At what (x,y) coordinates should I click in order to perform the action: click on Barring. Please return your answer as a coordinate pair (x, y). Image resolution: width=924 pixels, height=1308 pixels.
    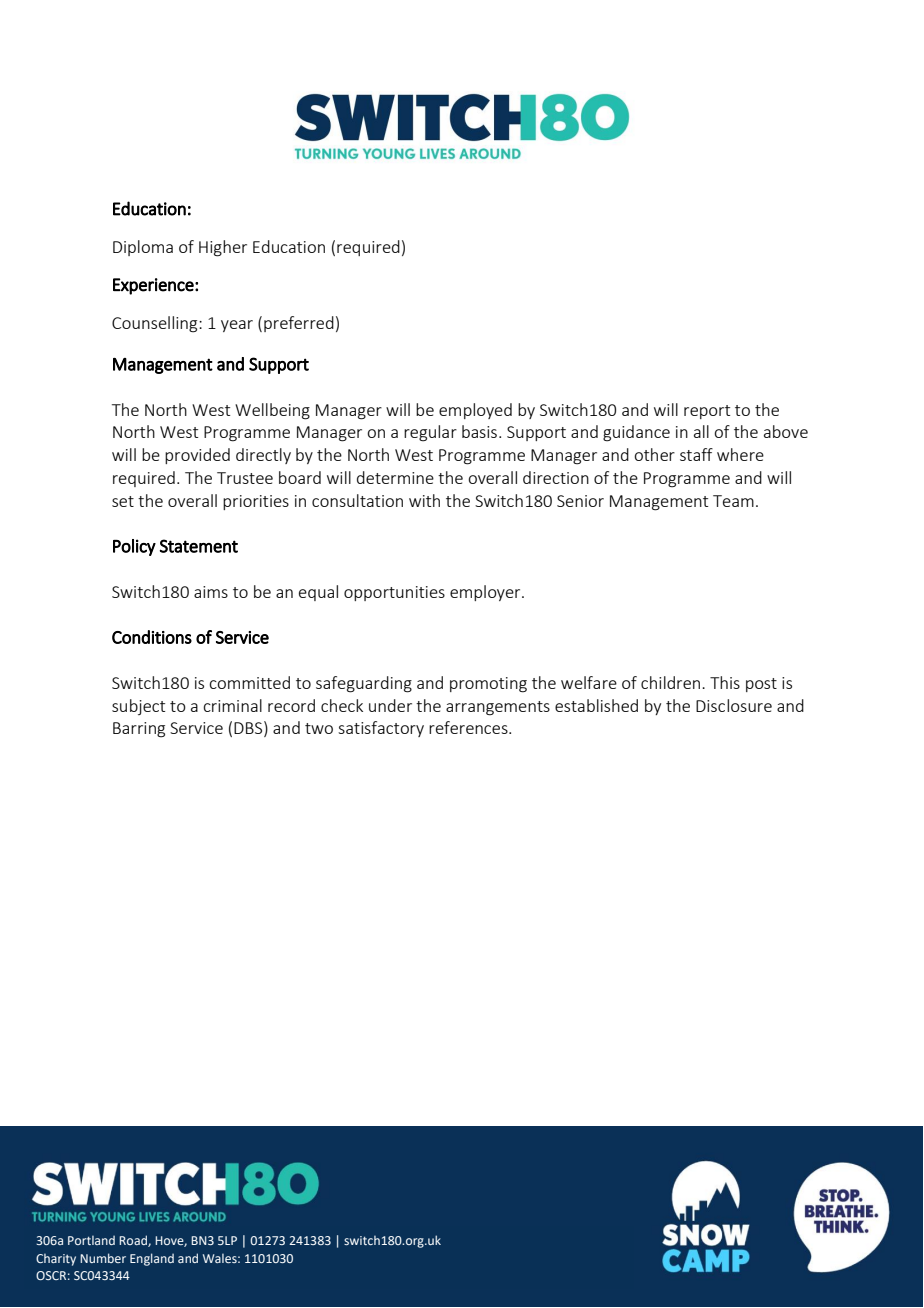
    Looking at the image, I should click on (139, 730).
